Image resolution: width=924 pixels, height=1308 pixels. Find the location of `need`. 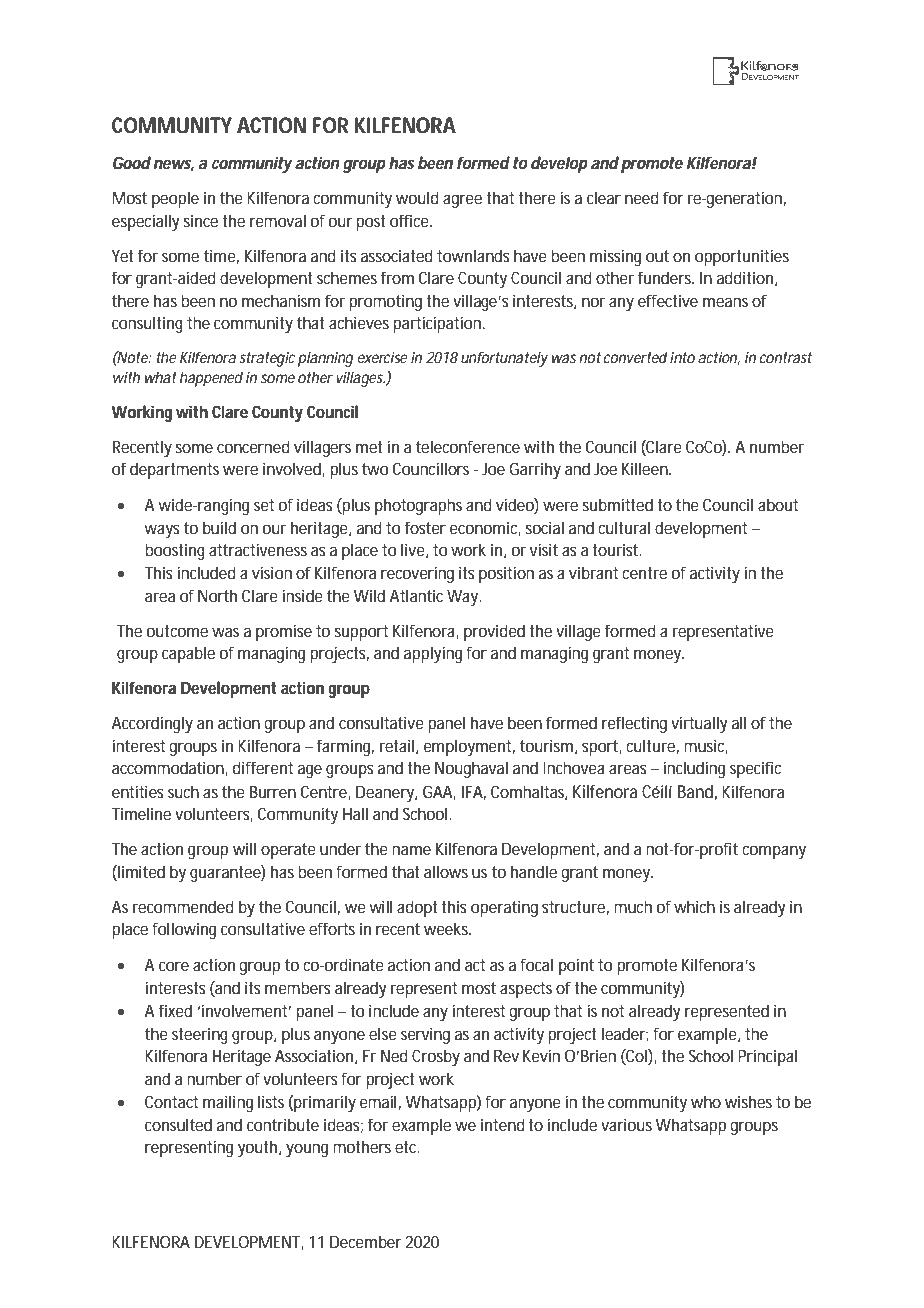

need is located at coordinates (642, 197).
